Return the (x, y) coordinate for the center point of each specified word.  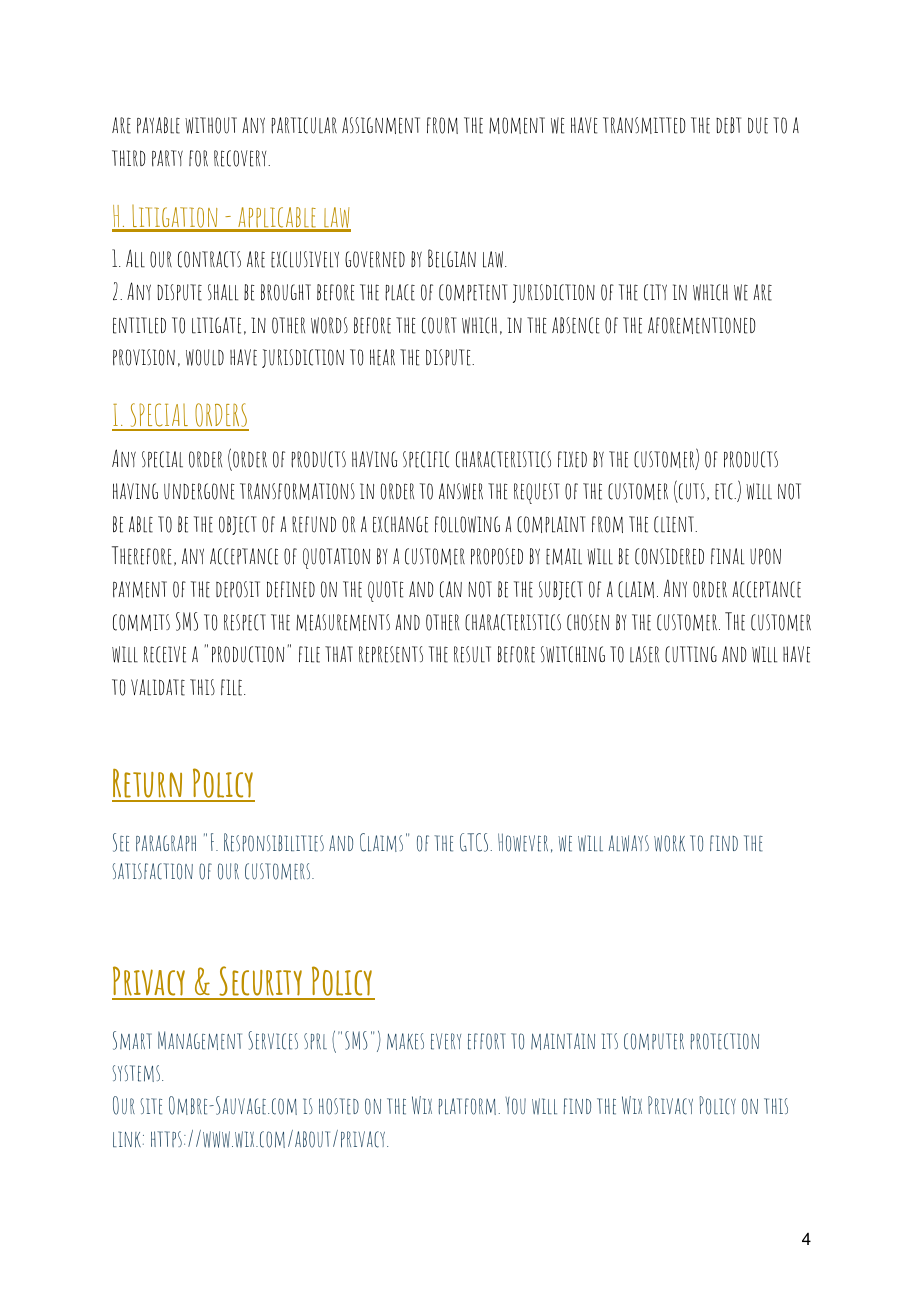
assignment (381, 125)
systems (137, 1073)
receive (165, 654)
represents (391, 654)
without (211, 125)
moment (517, 125)
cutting (691, 654)
